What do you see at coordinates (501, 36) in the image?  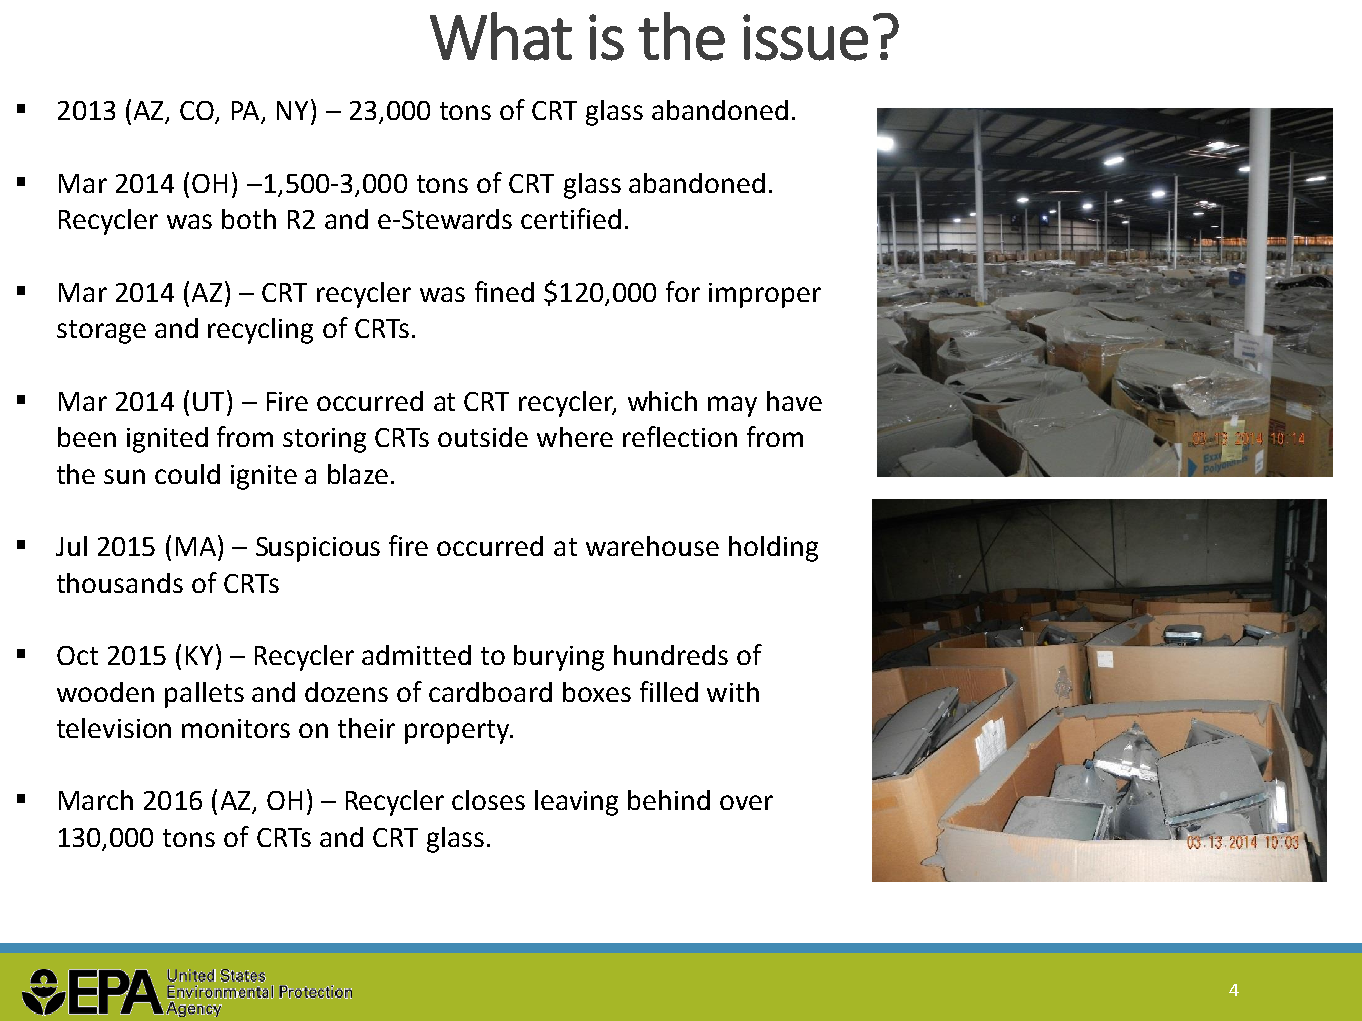 I see `What` at bounding box center [501, 36].
